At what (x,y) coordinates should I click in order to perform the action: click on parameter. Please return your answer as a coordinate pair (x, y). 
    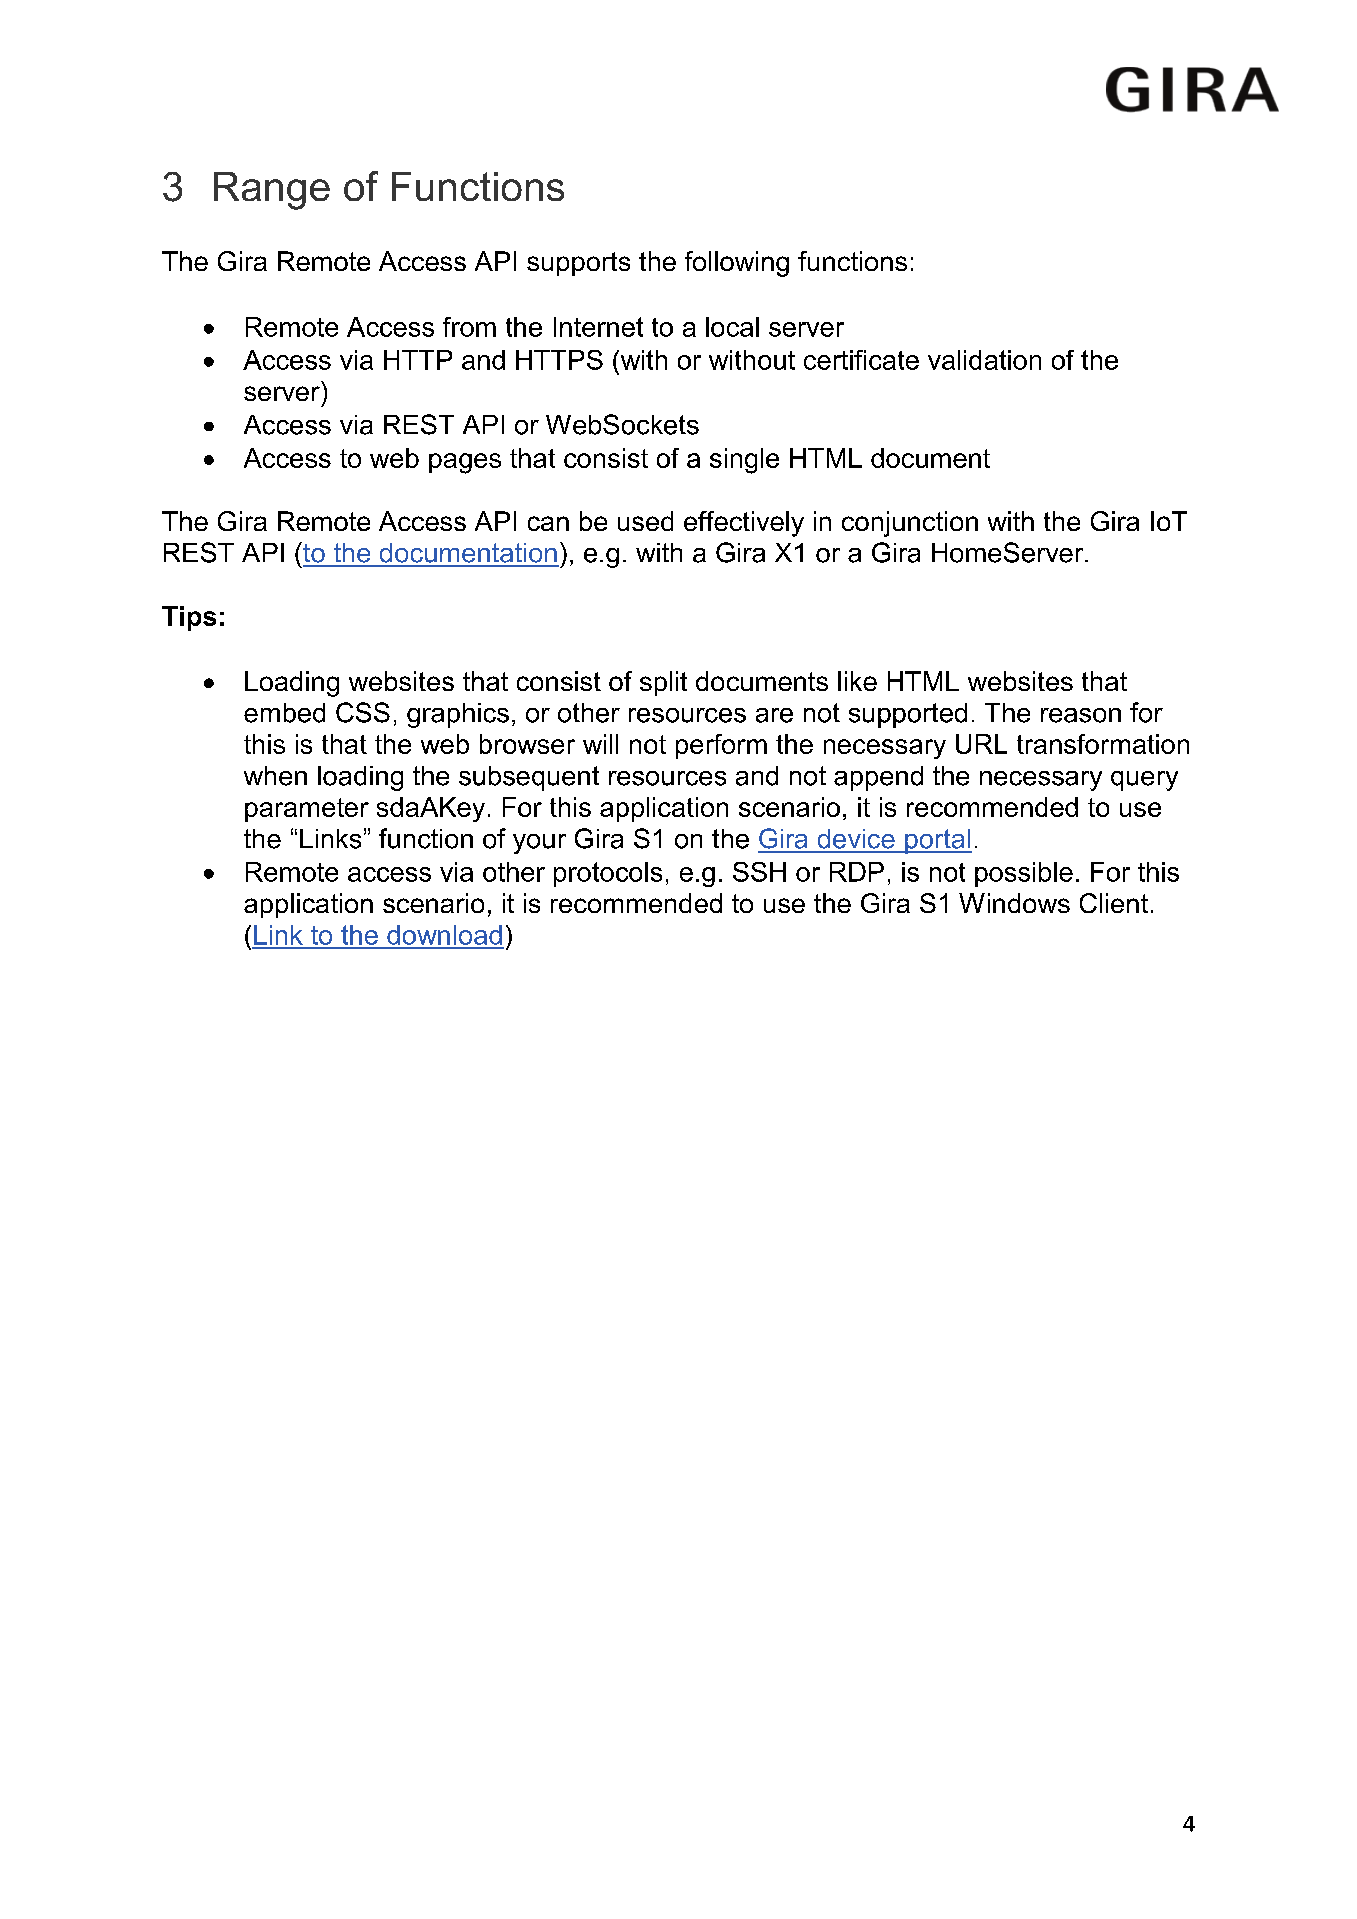
    Looking at the image, I should click on (307, 810).
